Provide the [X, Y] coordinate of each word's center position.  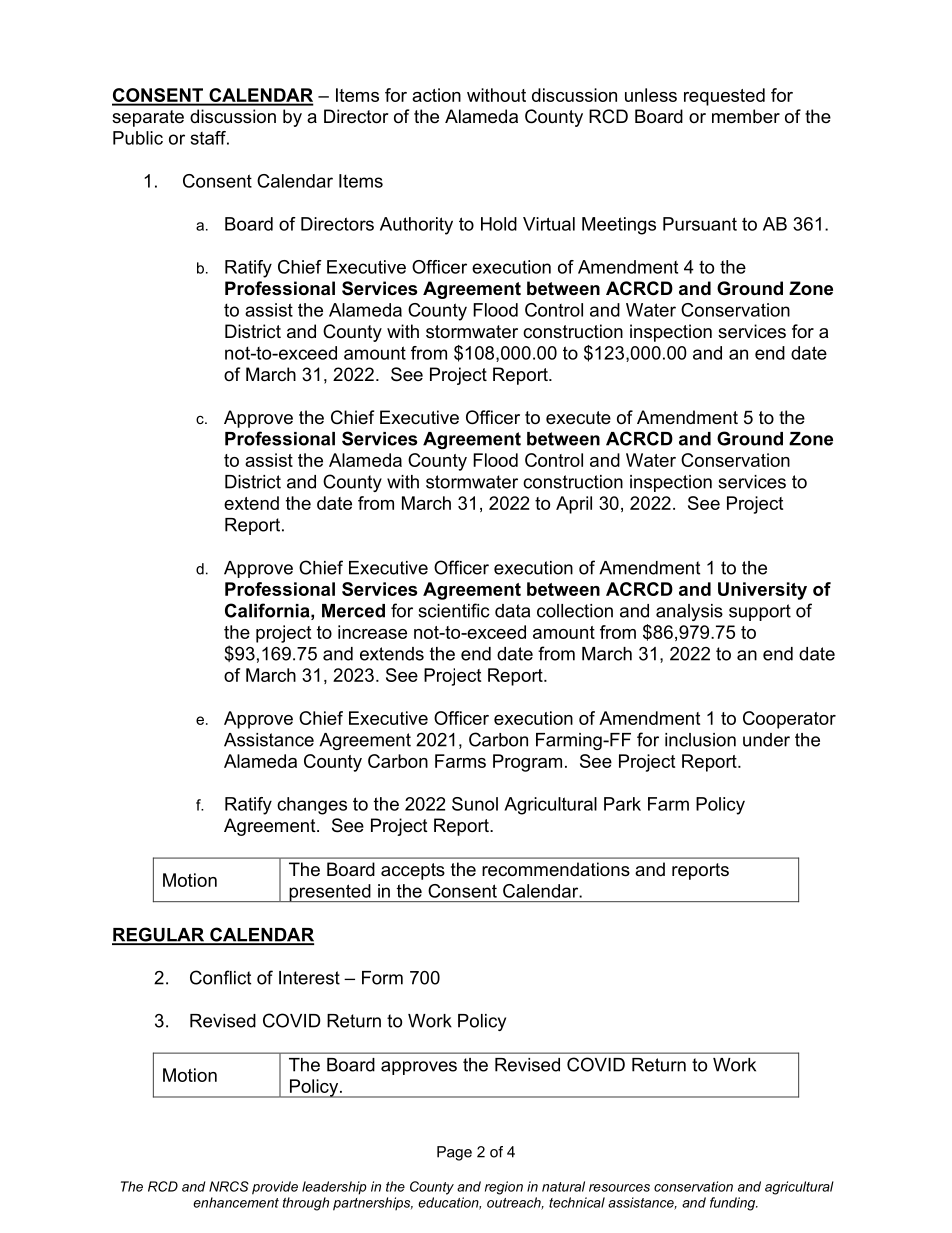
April [574, 505]
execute [578, 418]
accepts [413, 871]
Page [454, 1153]
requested [724, 97]
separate [148, 118]
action [436, 95]
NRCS [229, 1186]
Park [622, 804]
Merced [353, 611]
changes [312, 806]
